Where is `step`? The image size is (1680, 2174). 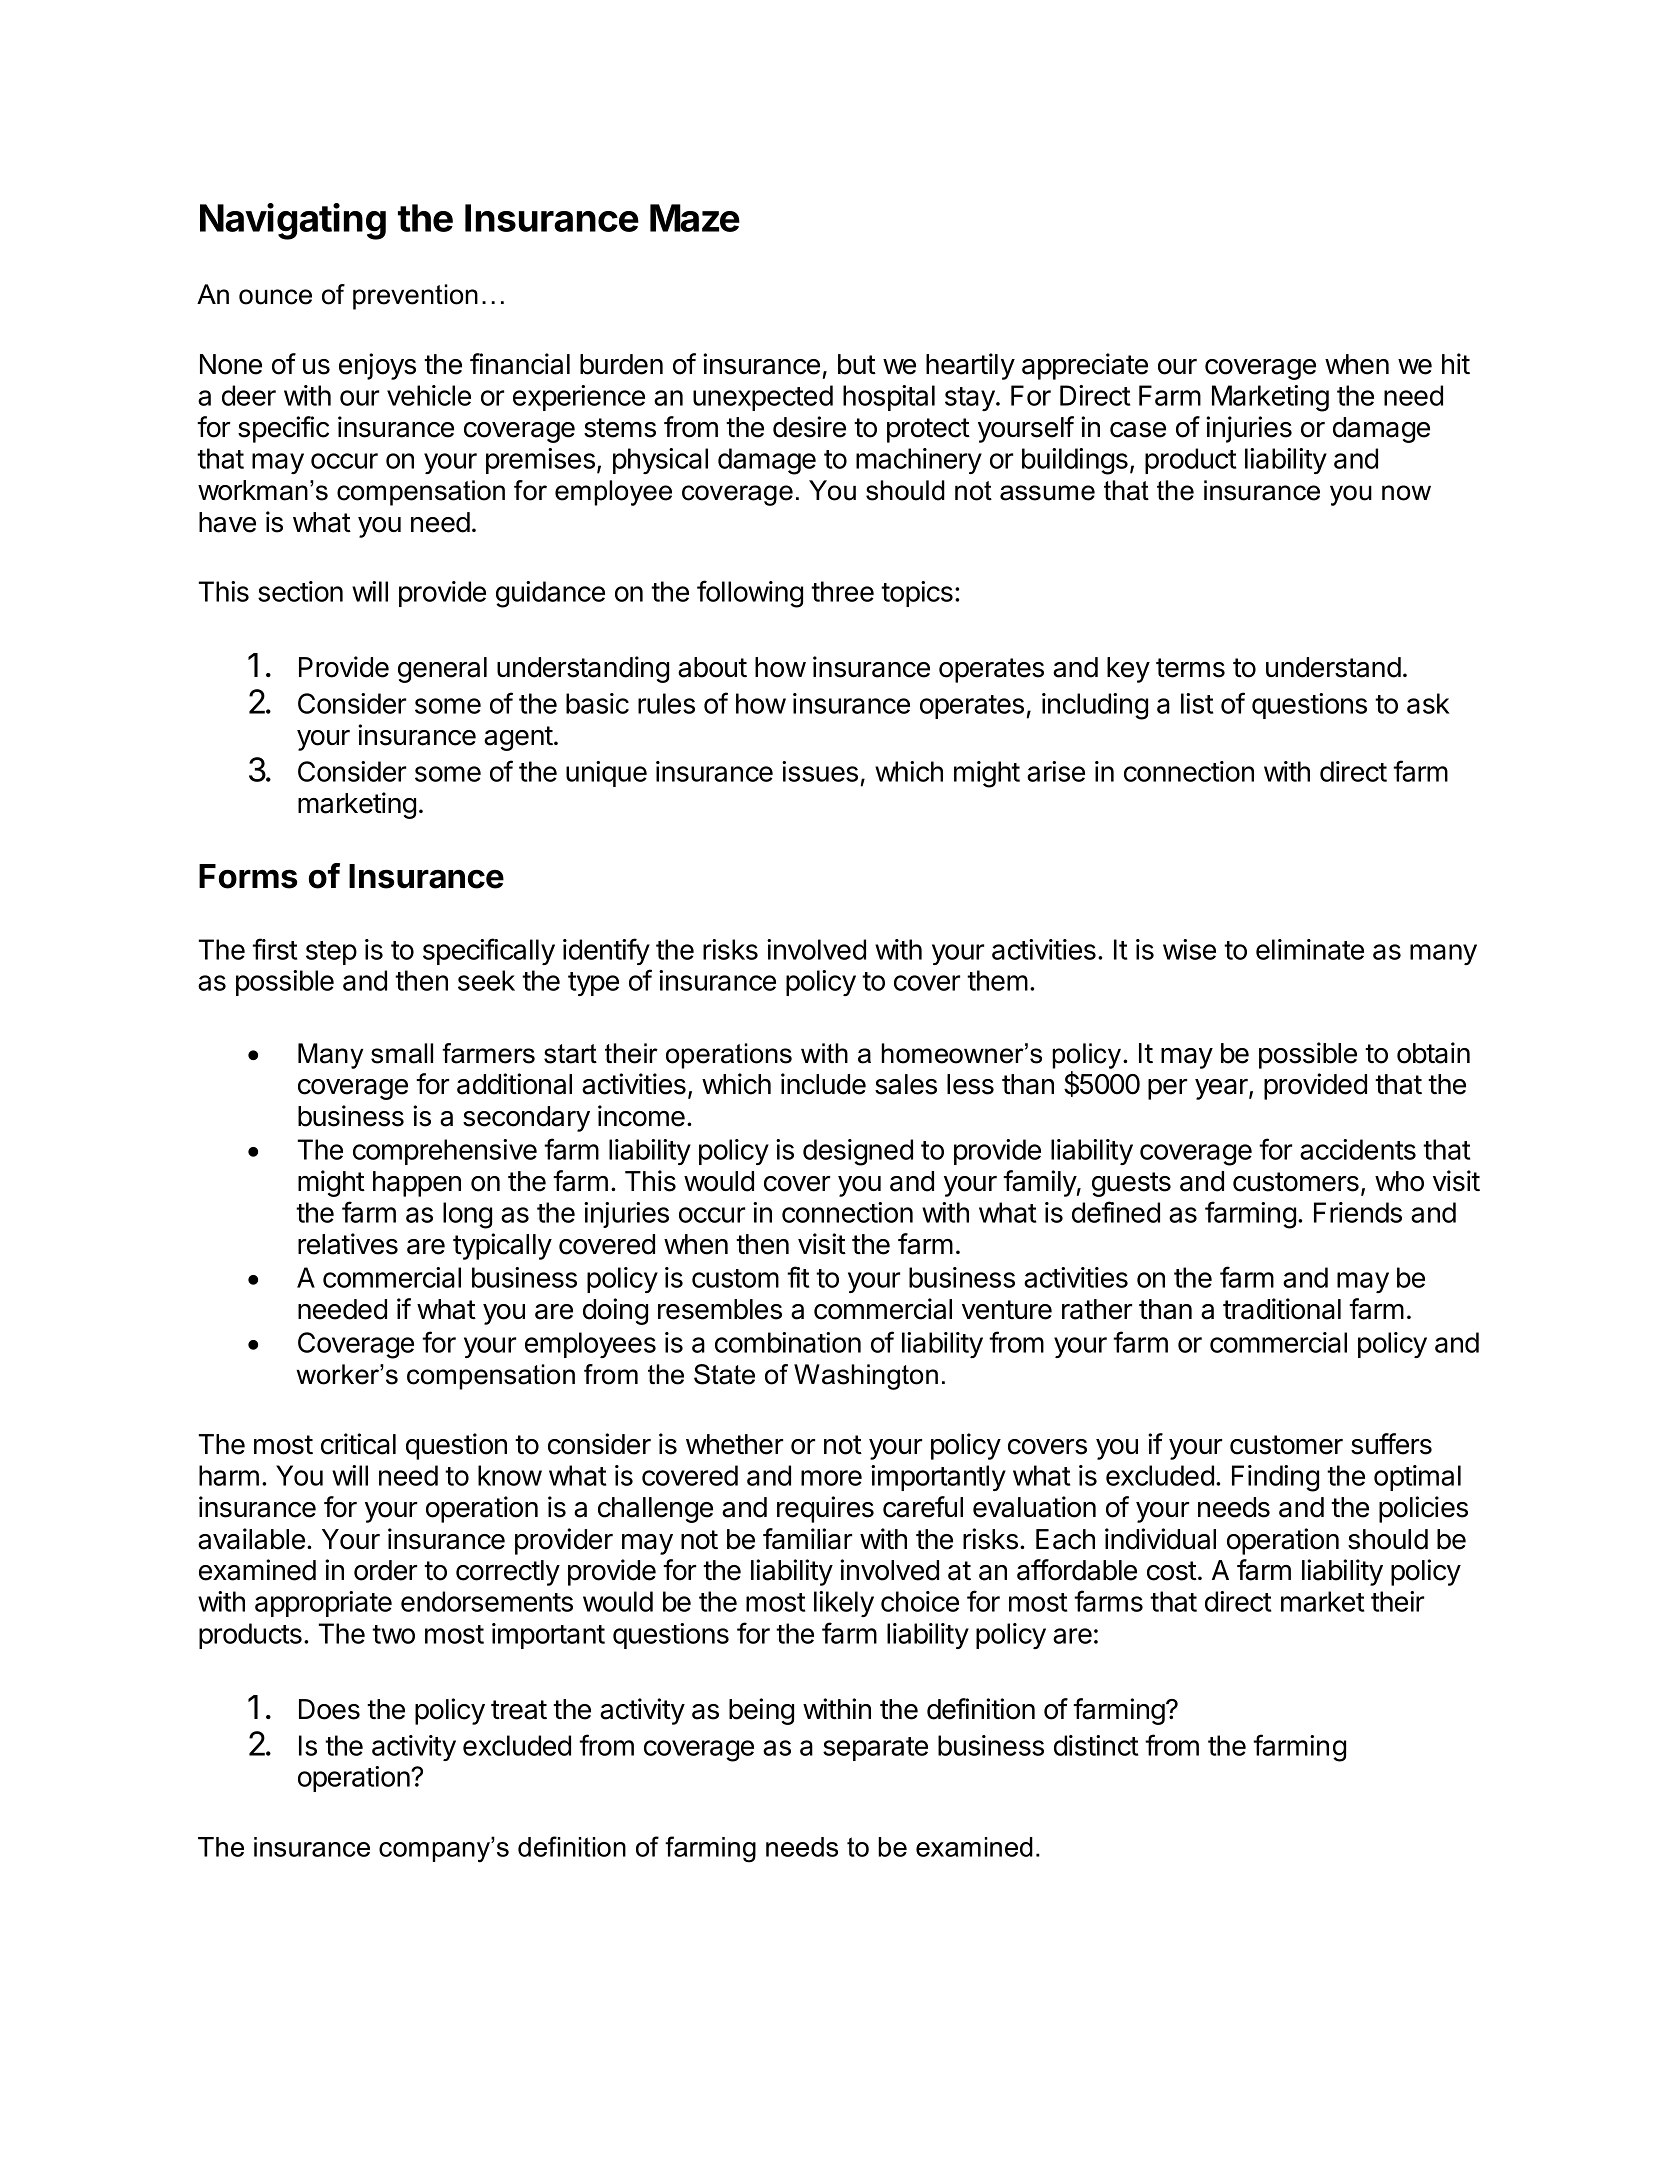 step is located at coordinates (331, 953).
